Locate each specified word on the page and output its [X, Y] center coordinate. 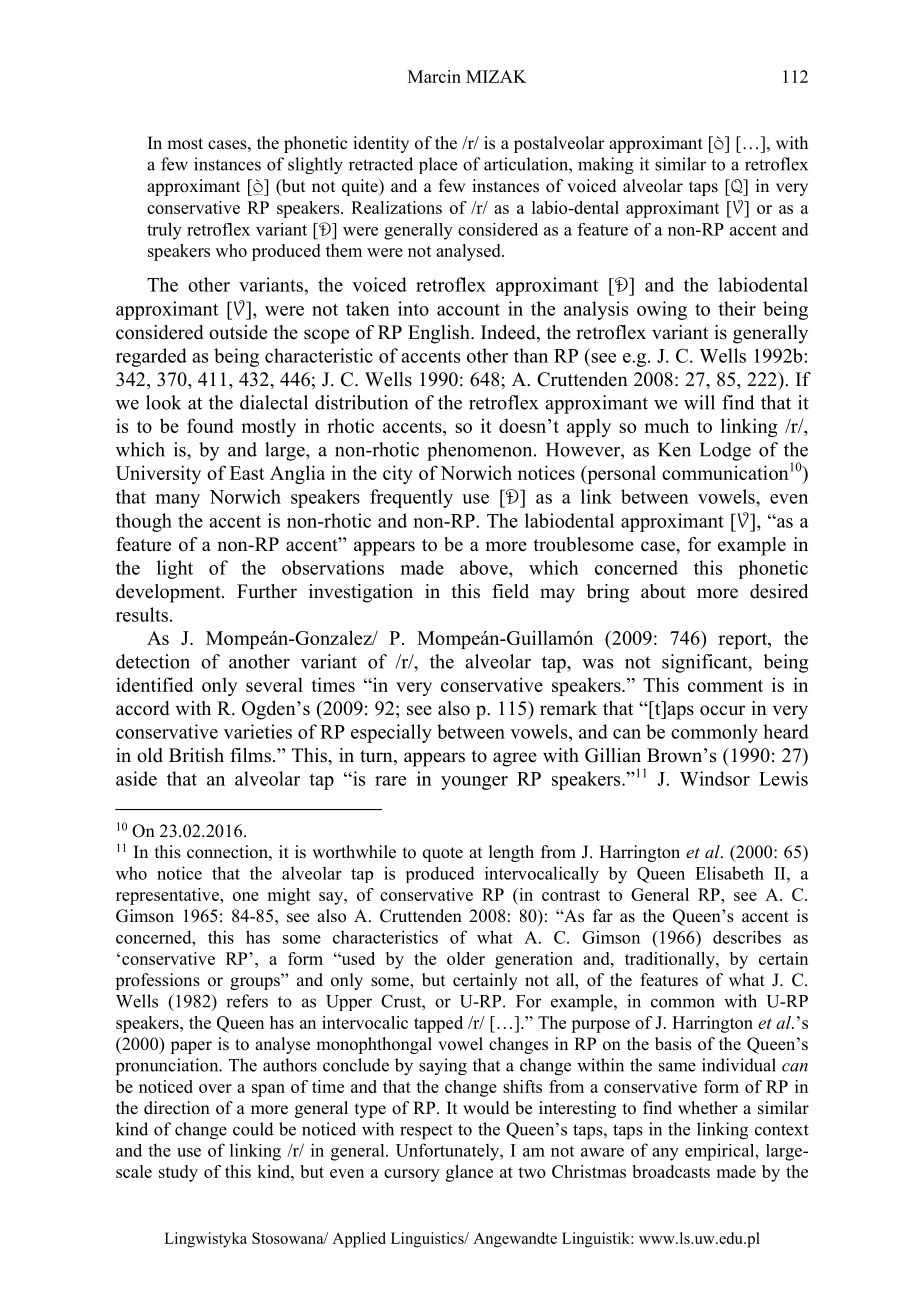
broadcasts [671, 1171]
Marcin [434, 76]
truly [164, 231]
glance [469, 1173]
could [253, 1129]
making [606, 165]
